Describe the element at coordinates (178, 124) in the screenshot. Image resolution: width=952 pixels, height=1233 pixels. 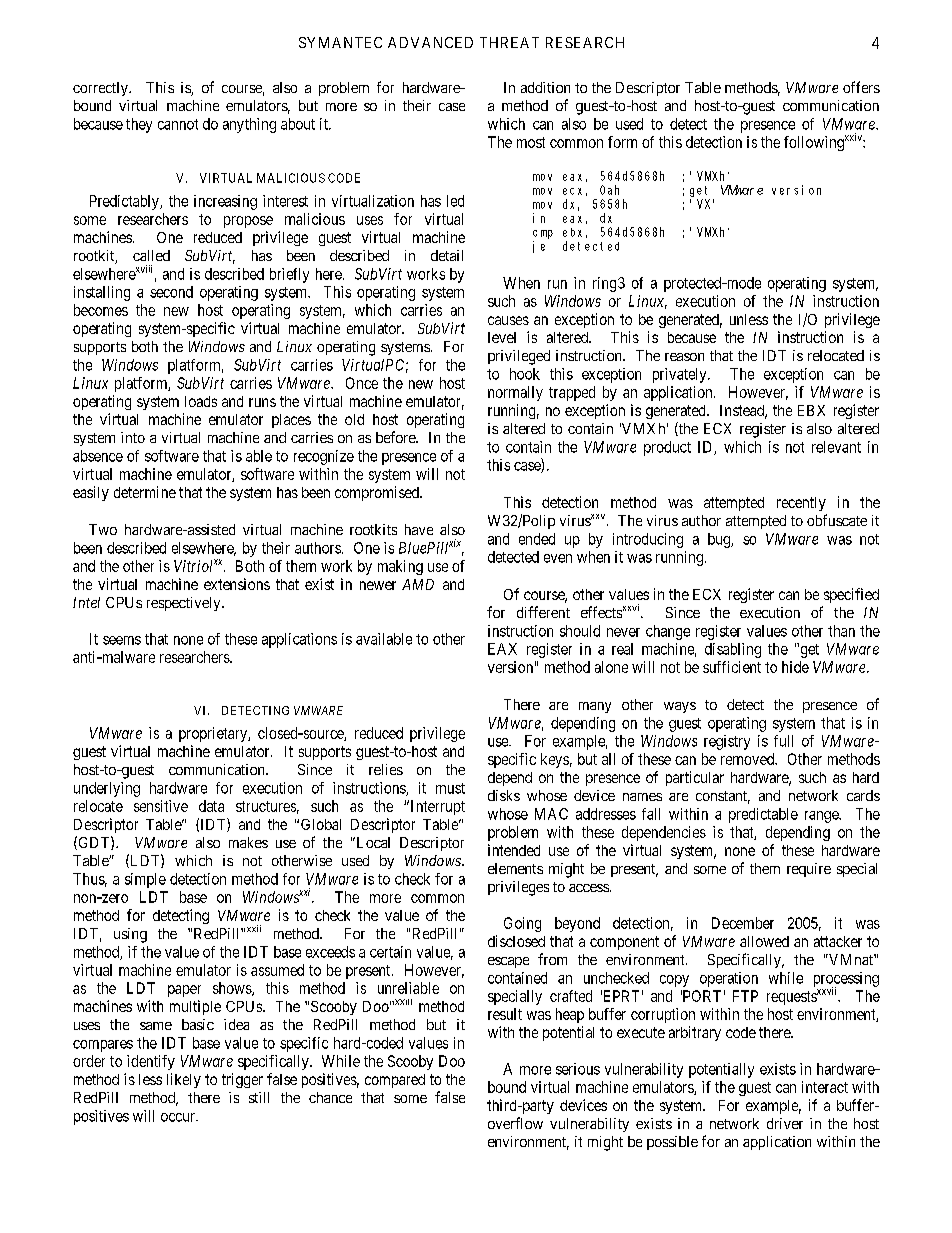
I see `cannot` at that location.
